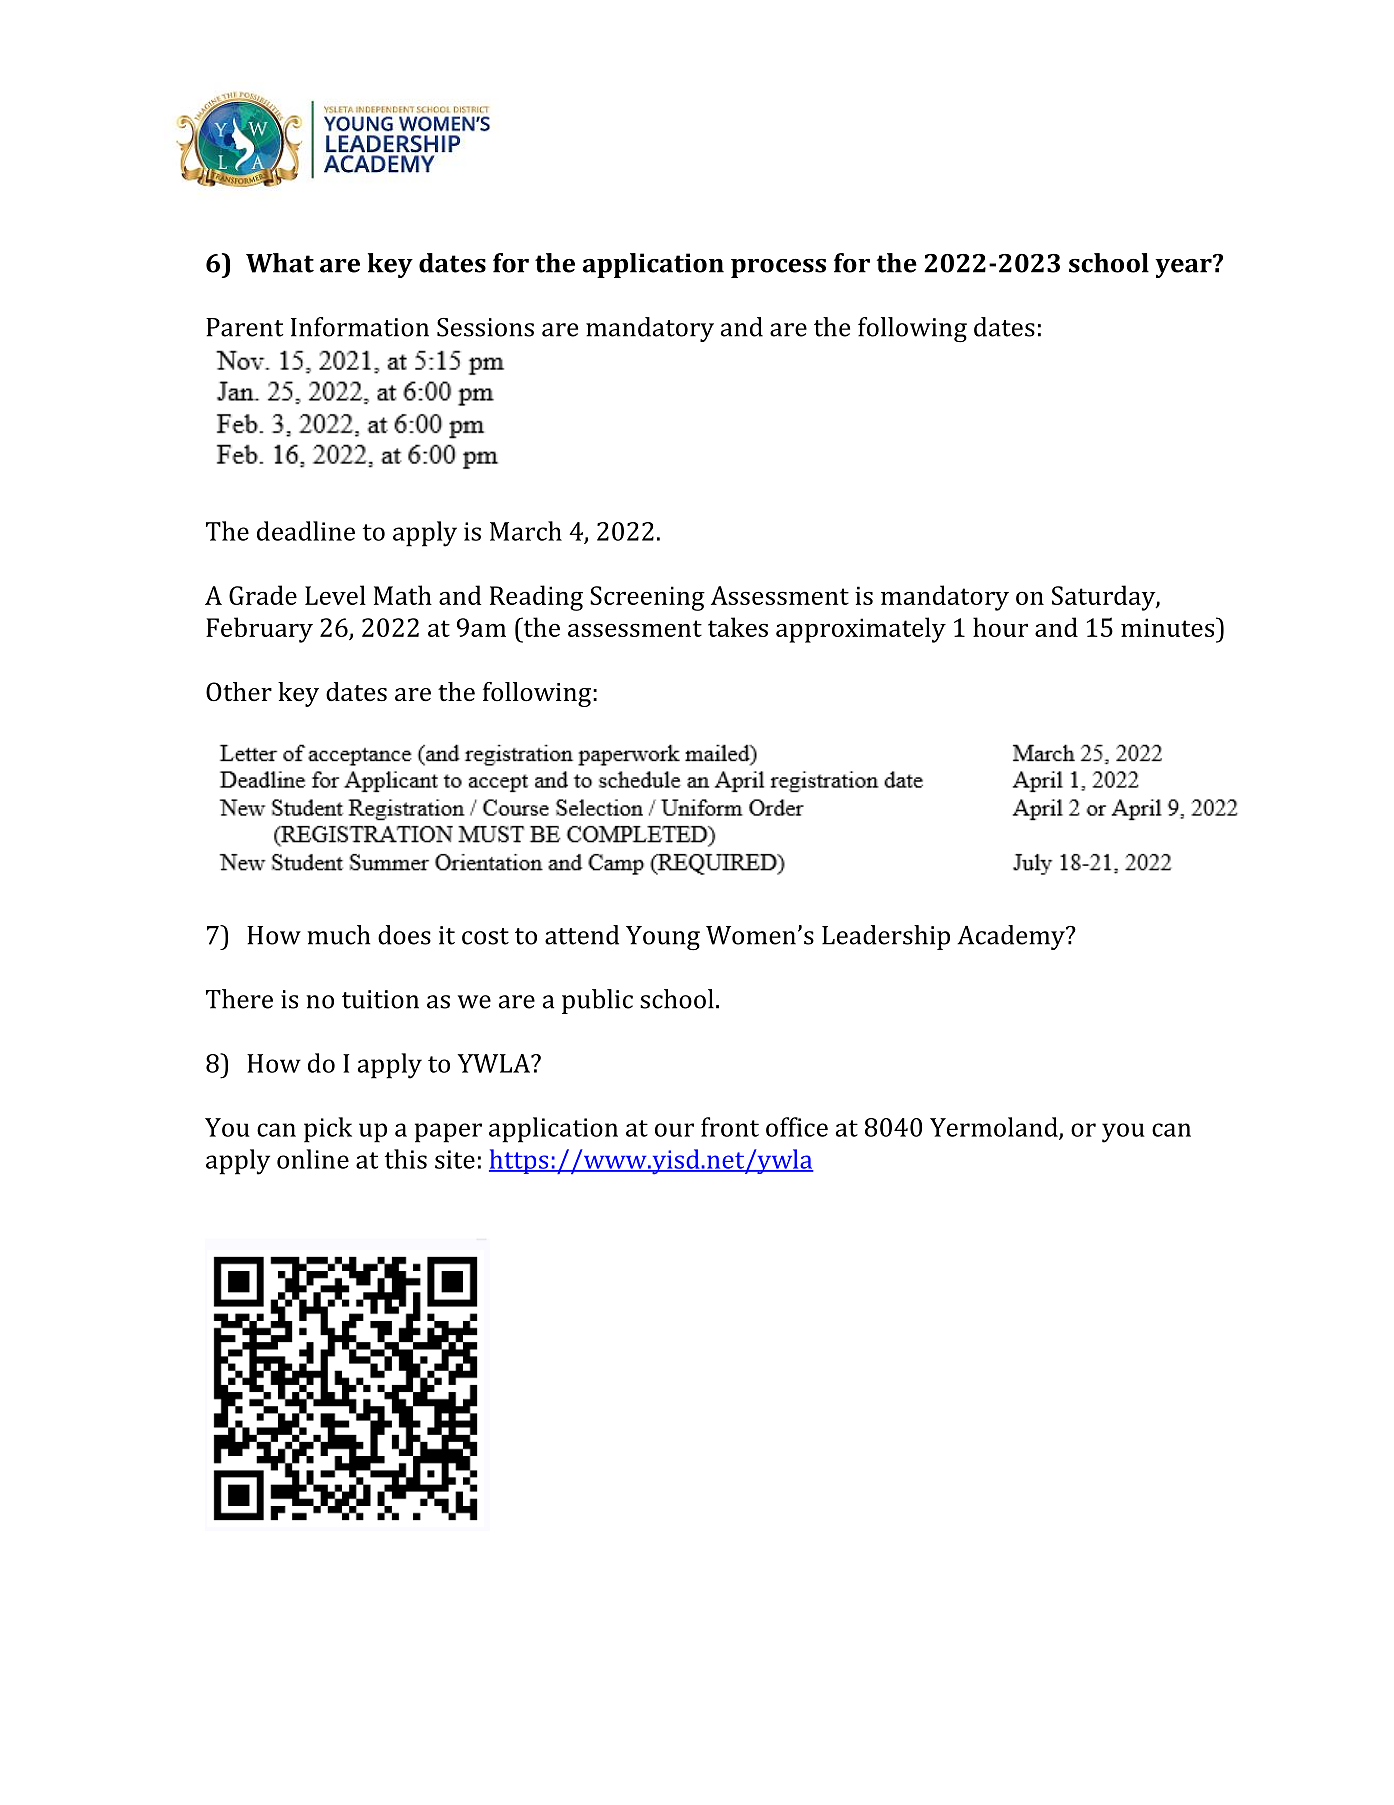  Describe the element at coordinates (663, 938) in the document. I see `Young` at that location.
